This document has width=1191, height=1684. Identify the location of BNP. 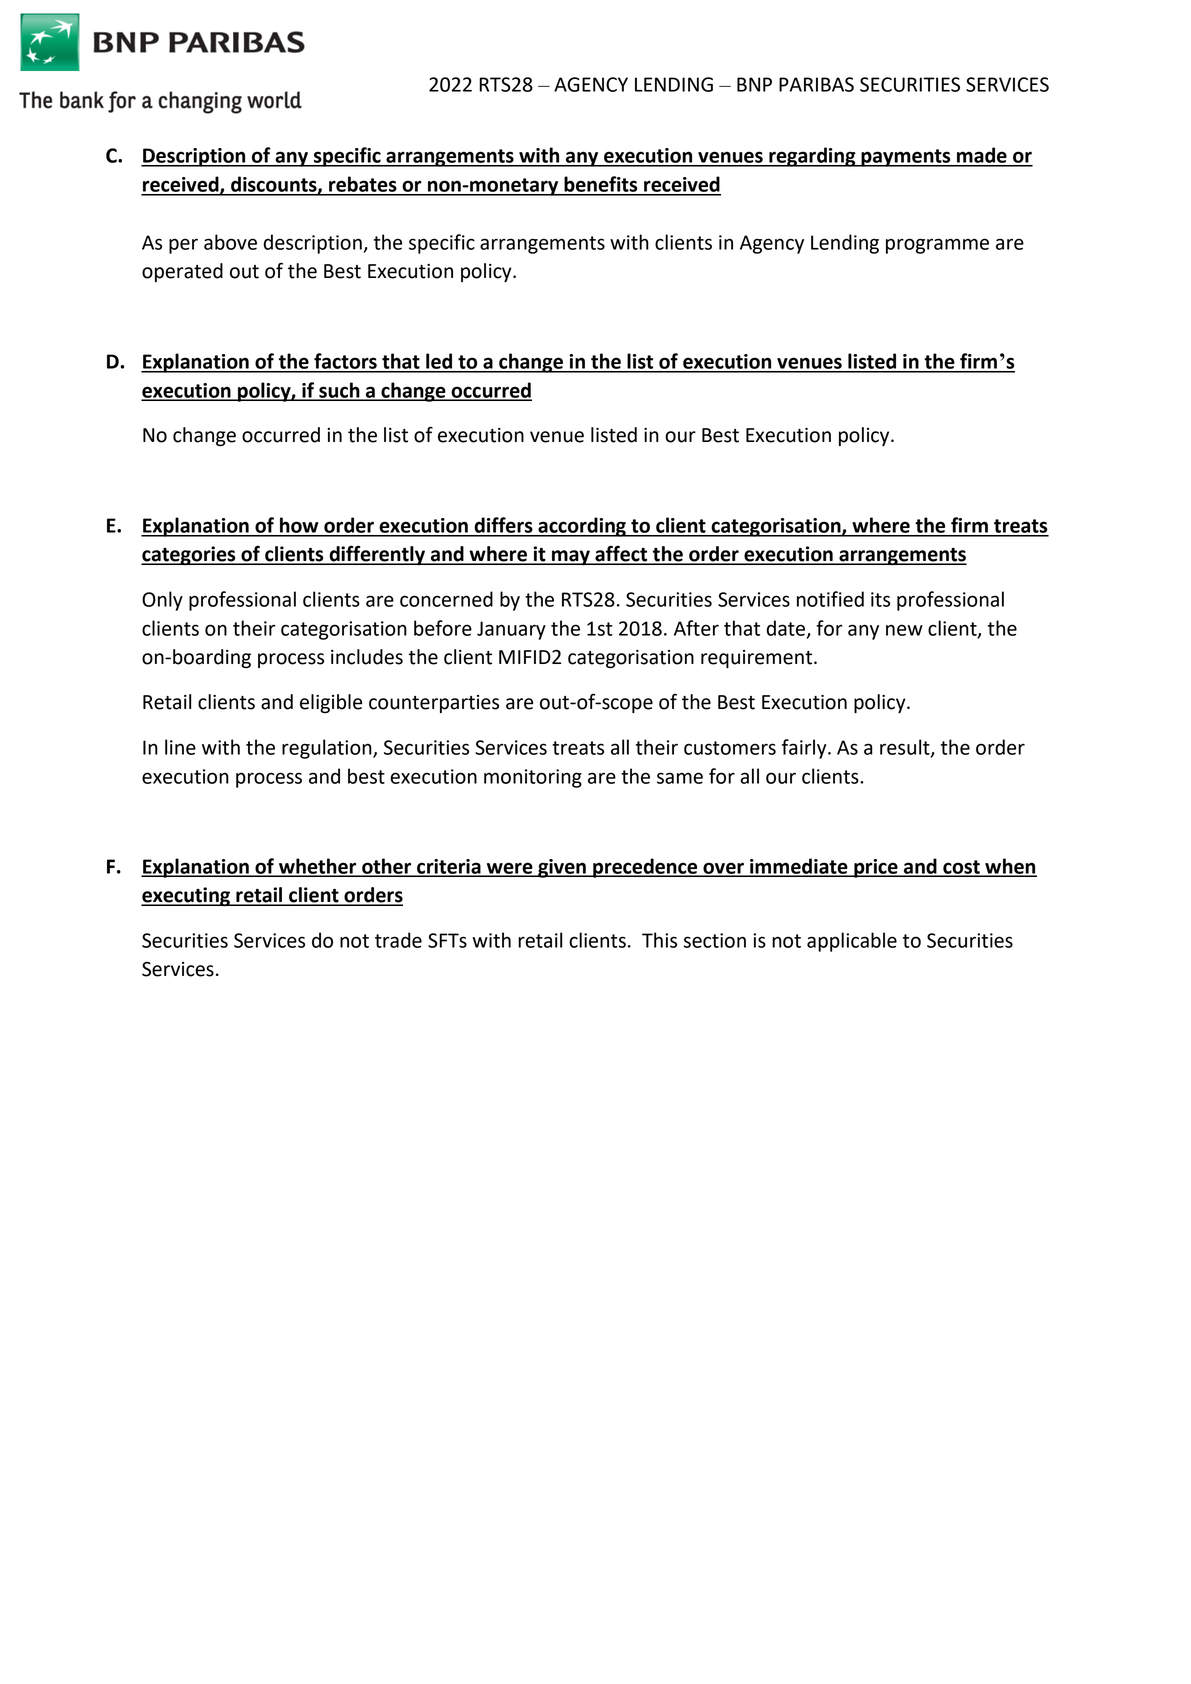
(754, 84).
